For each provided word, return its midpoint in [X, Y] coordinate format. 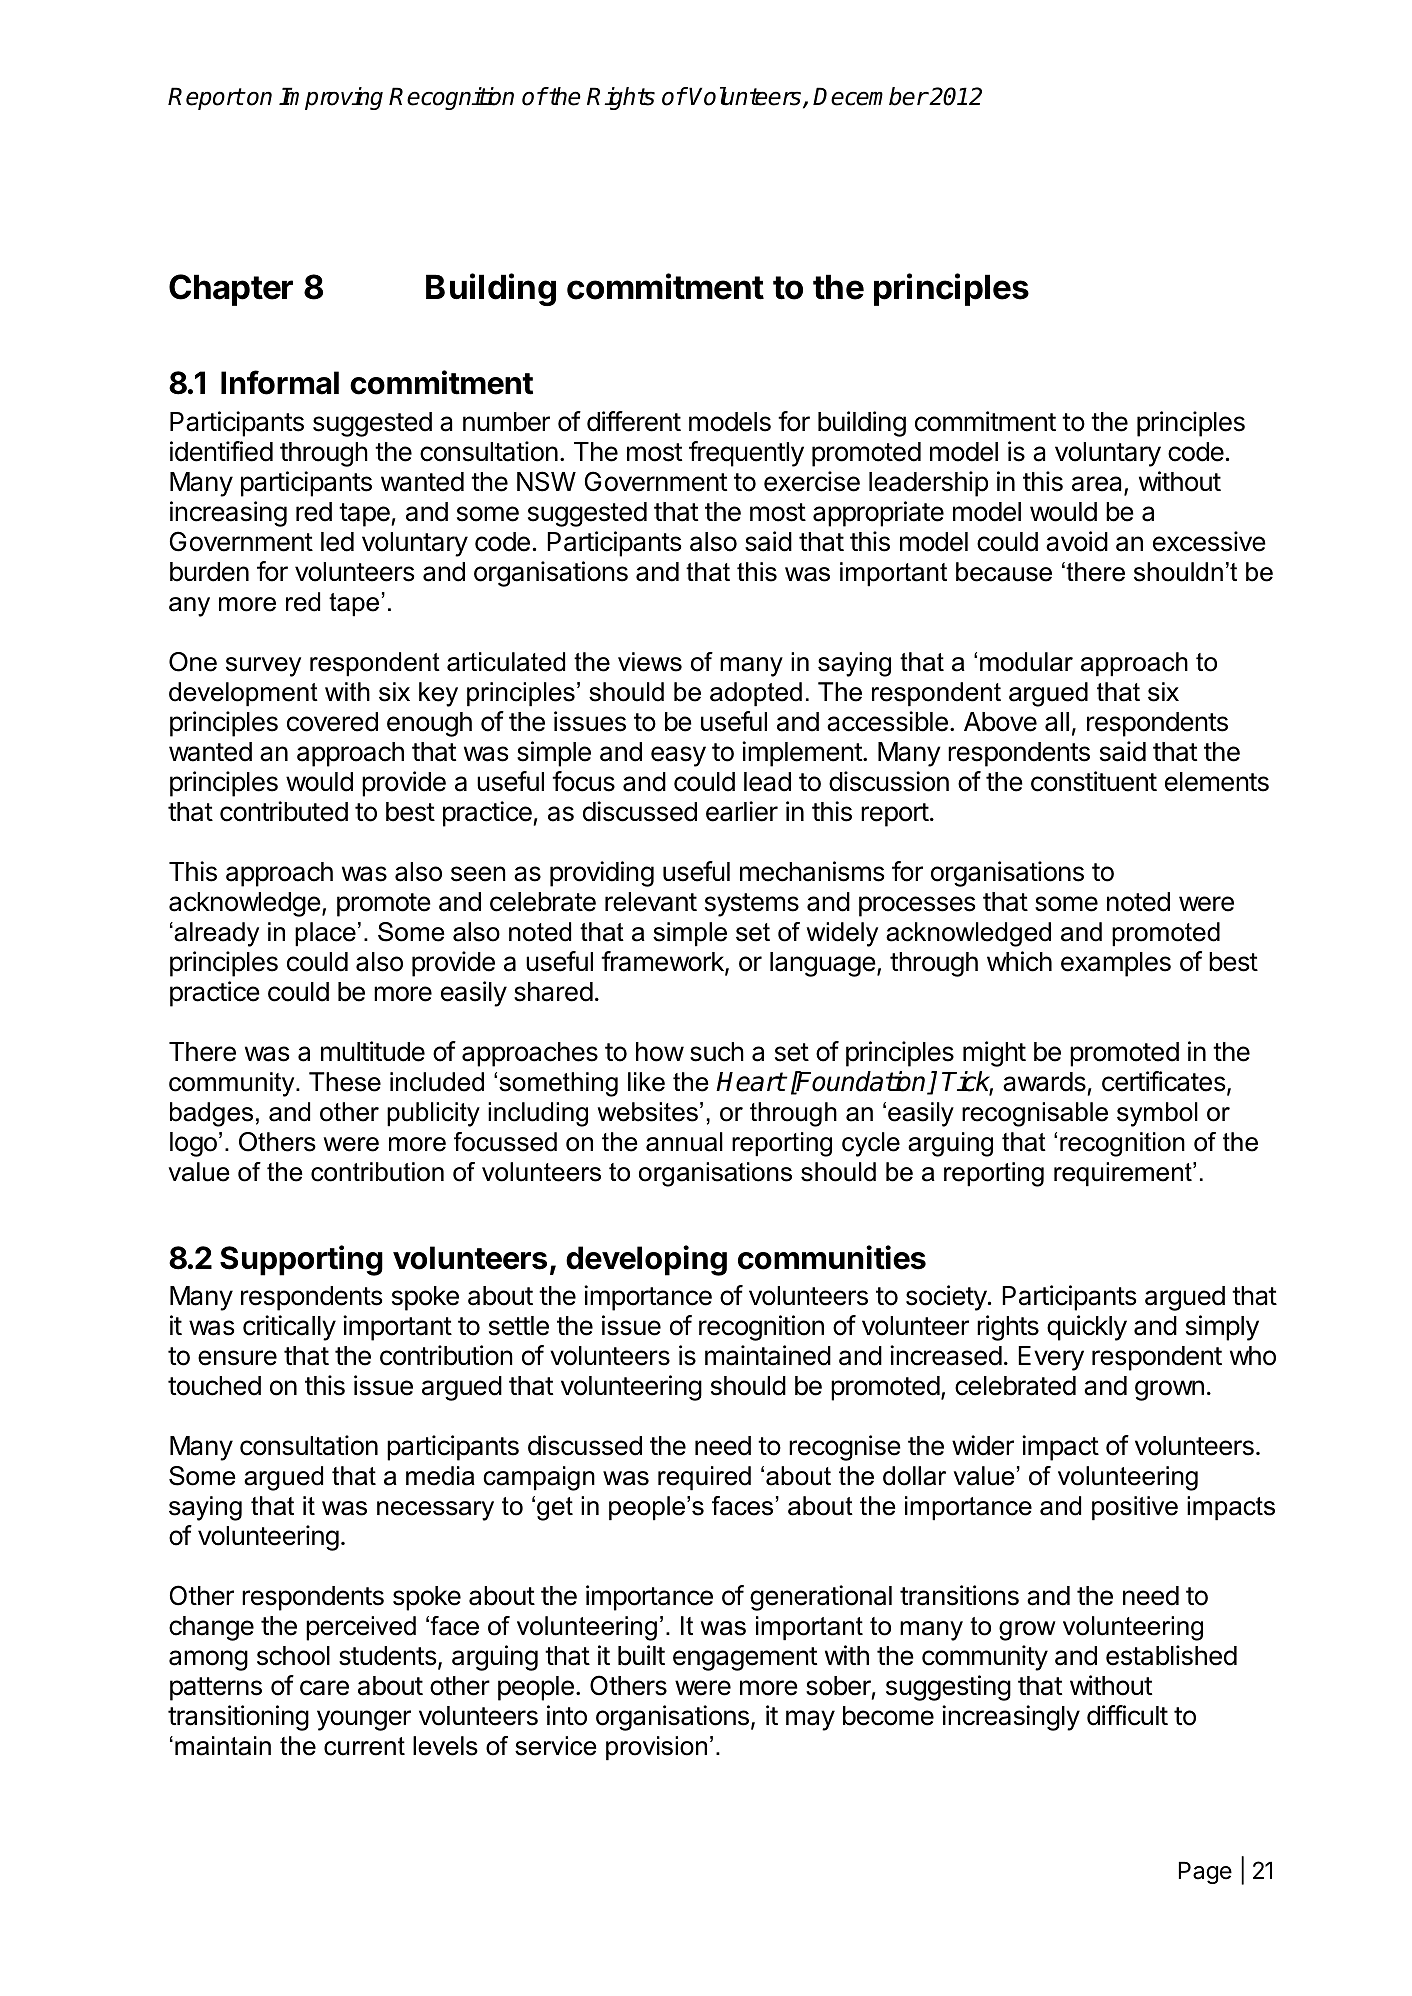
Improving [331, 98]
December [870, 96]
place [325, 934]
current [364, 1746]
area [1098, 485]
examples [1116, 964]
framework [663, 962]
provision [656, 1748]
